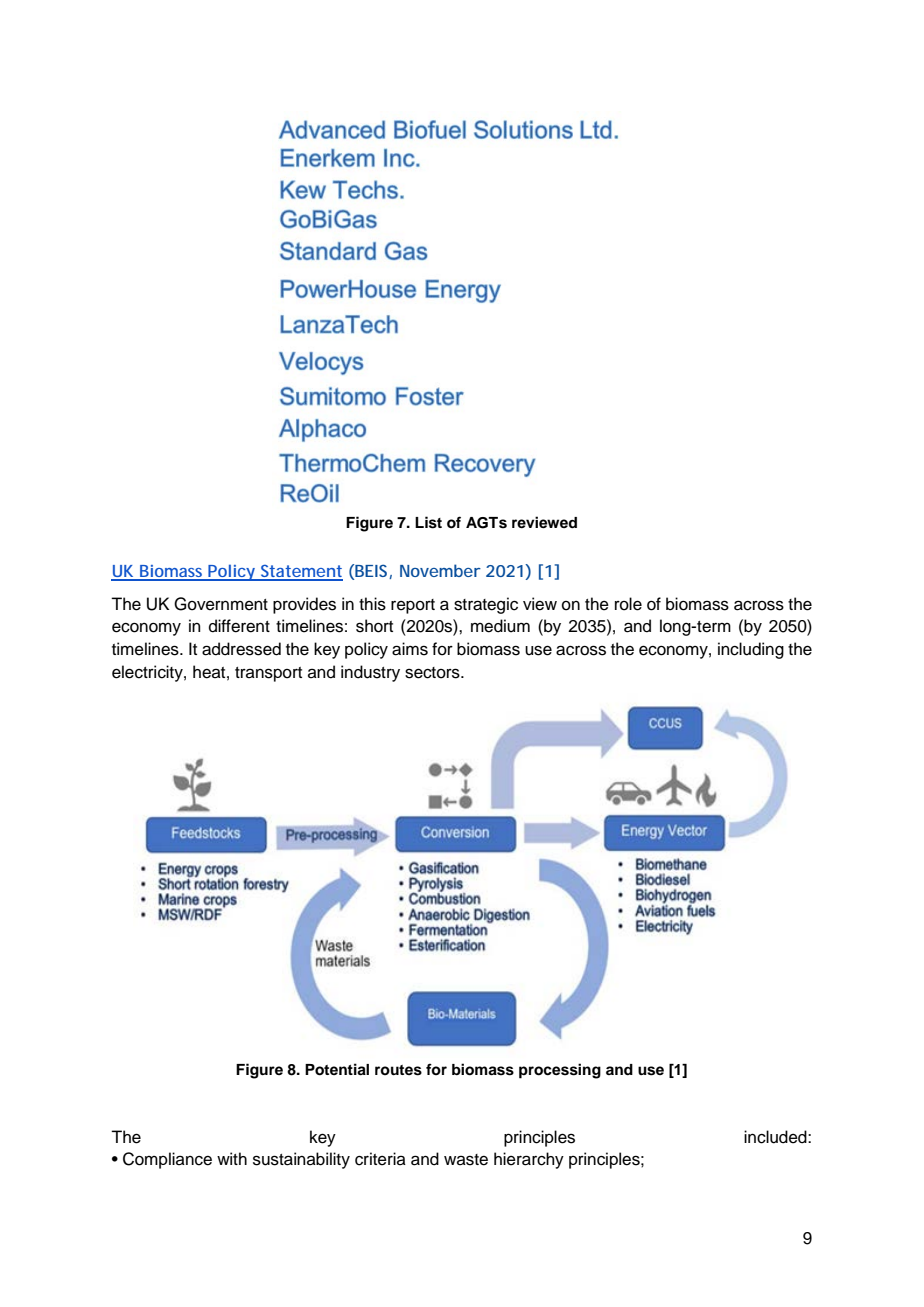 This page has width=924, height=1307. I want to click on processing, so click(560, 1071).
